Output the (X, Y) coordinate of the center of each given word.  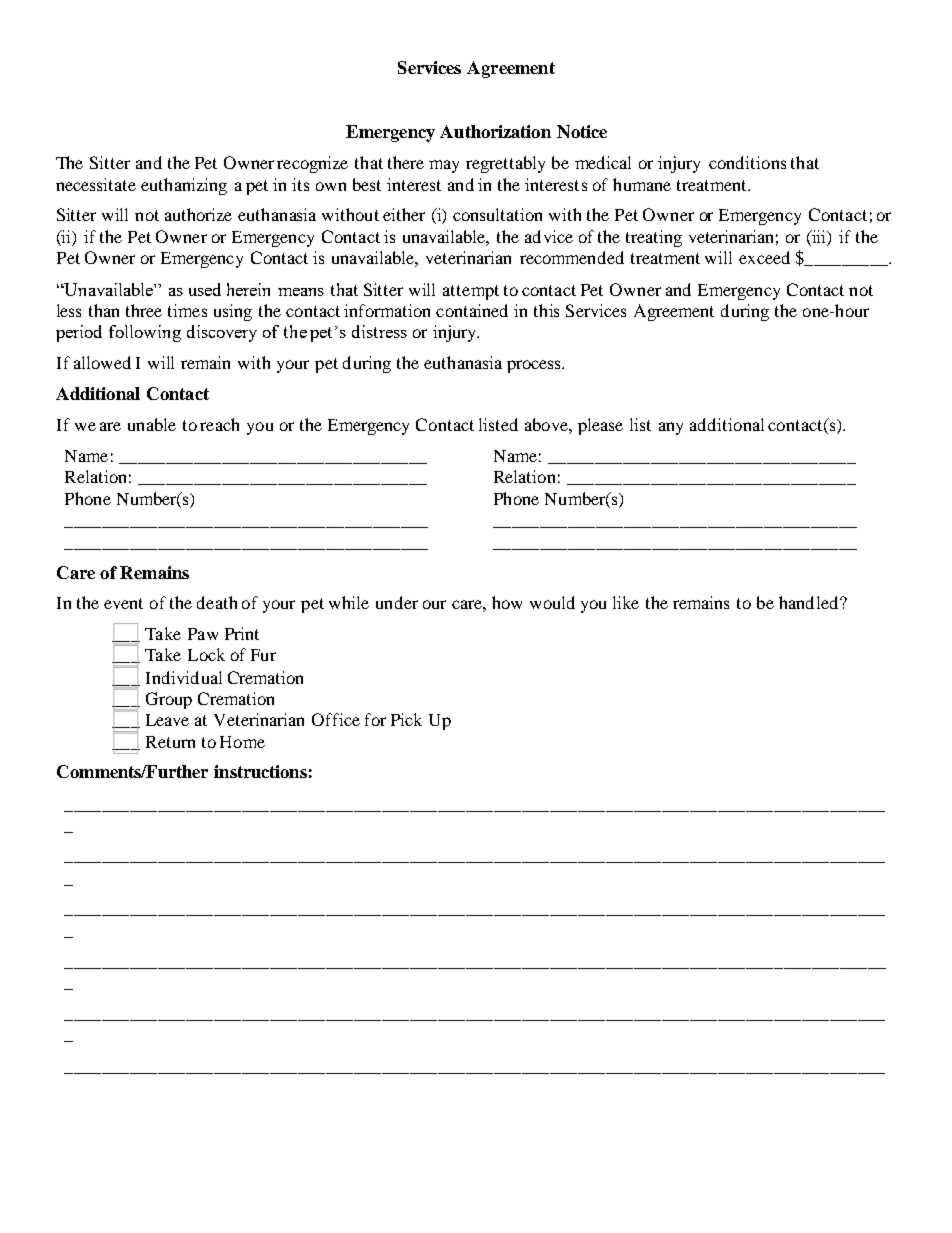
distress (379, 331)
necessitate (96, 184)
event (123, 603)
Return (170, 742)
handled (808, 602)
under (397, 602)
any (671, 428)
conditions (747, 162)
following (145, 333)
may (444, 166)
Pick (406, 719)
